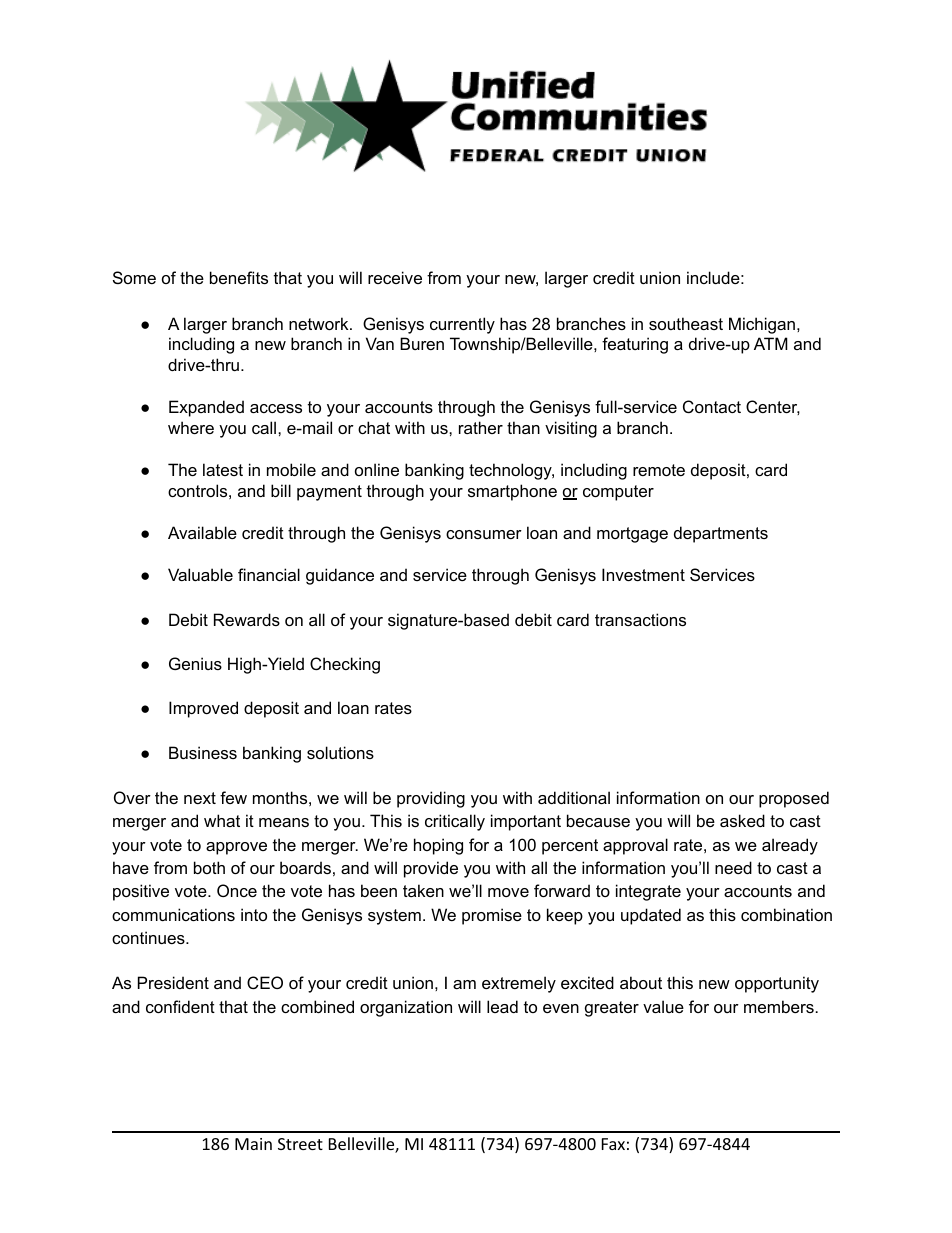 Image resolution: width=952 pixels, height=1233 pixels. I want to click on next, so click(200, 798).
